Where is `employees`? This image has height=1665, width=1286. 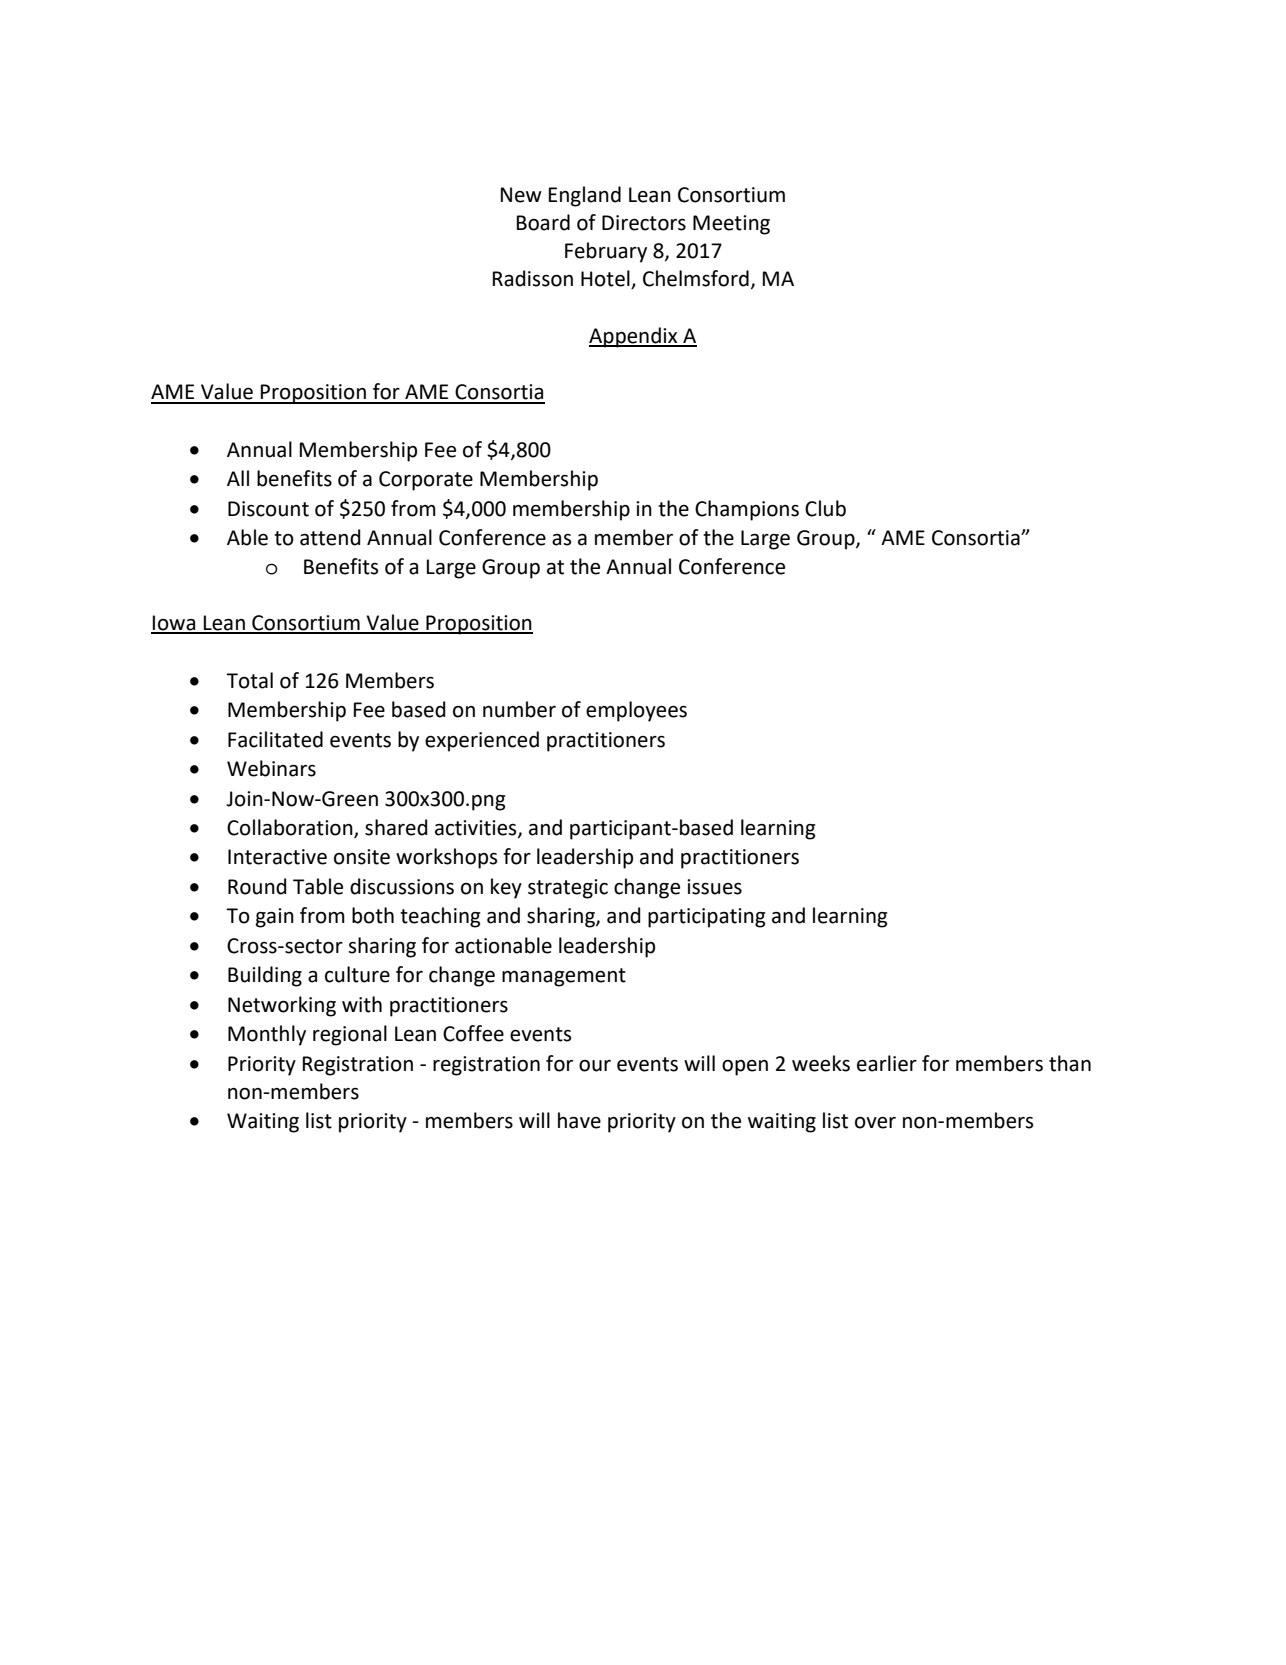 employees is located at coordinates (636, 711).
